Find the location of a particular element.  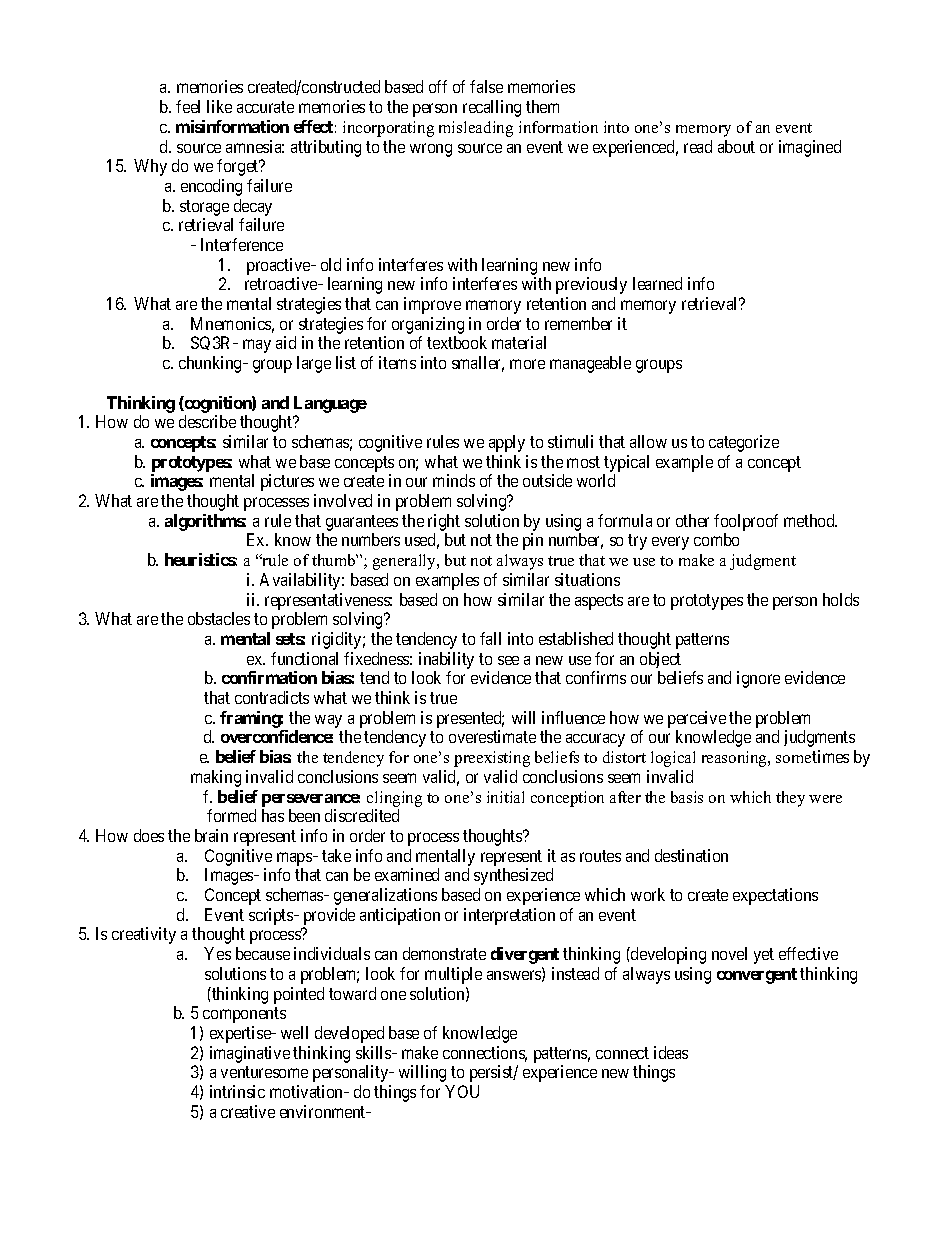

intrinsic is located at coordinates (237, 1091).
